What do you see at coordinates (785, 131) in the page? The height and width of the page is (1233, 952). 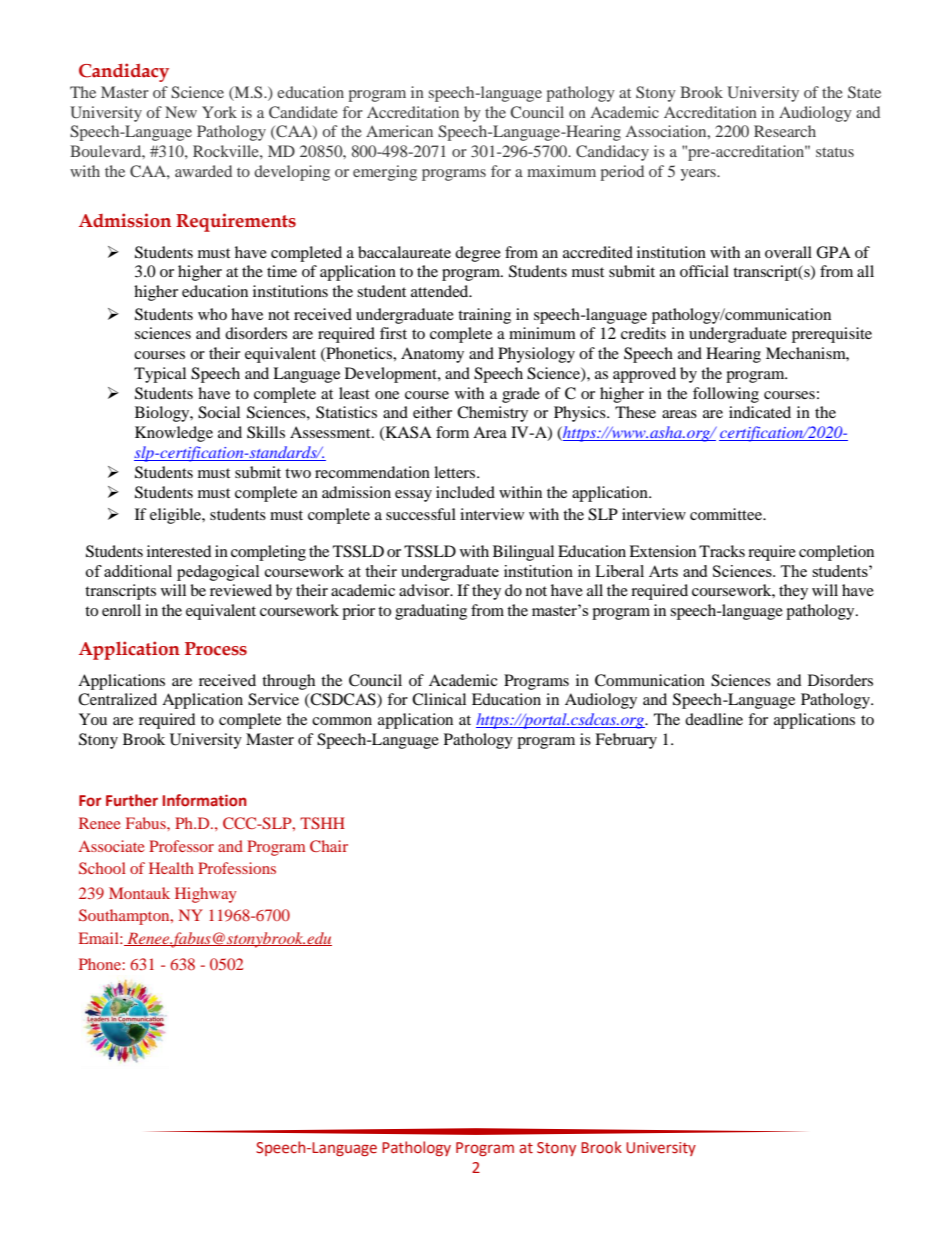 I see `Research` at bounding box center [785, 131].
